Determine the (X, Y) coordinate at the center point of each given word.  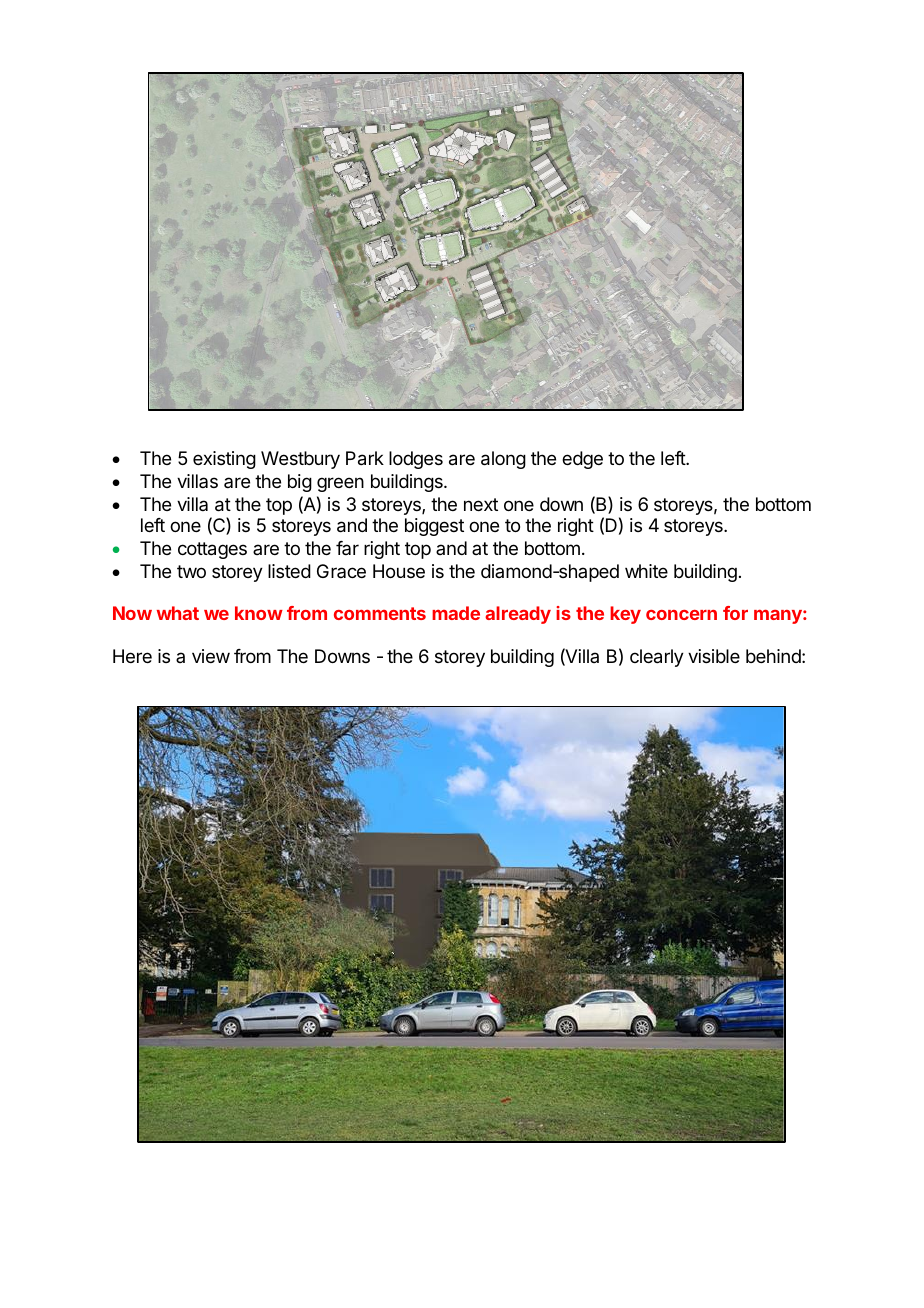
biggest (434, 527)
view (211, 656)
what (178, 613)
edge (582, 460)
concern (681, 615)
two (191, 571)
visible (714, 656)
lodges (416, 460)
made (456, 613)
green (340, 484)
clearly (657, 658)
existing (224, 460)
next (481, 504)
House (399, 571)
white (646, 571)
